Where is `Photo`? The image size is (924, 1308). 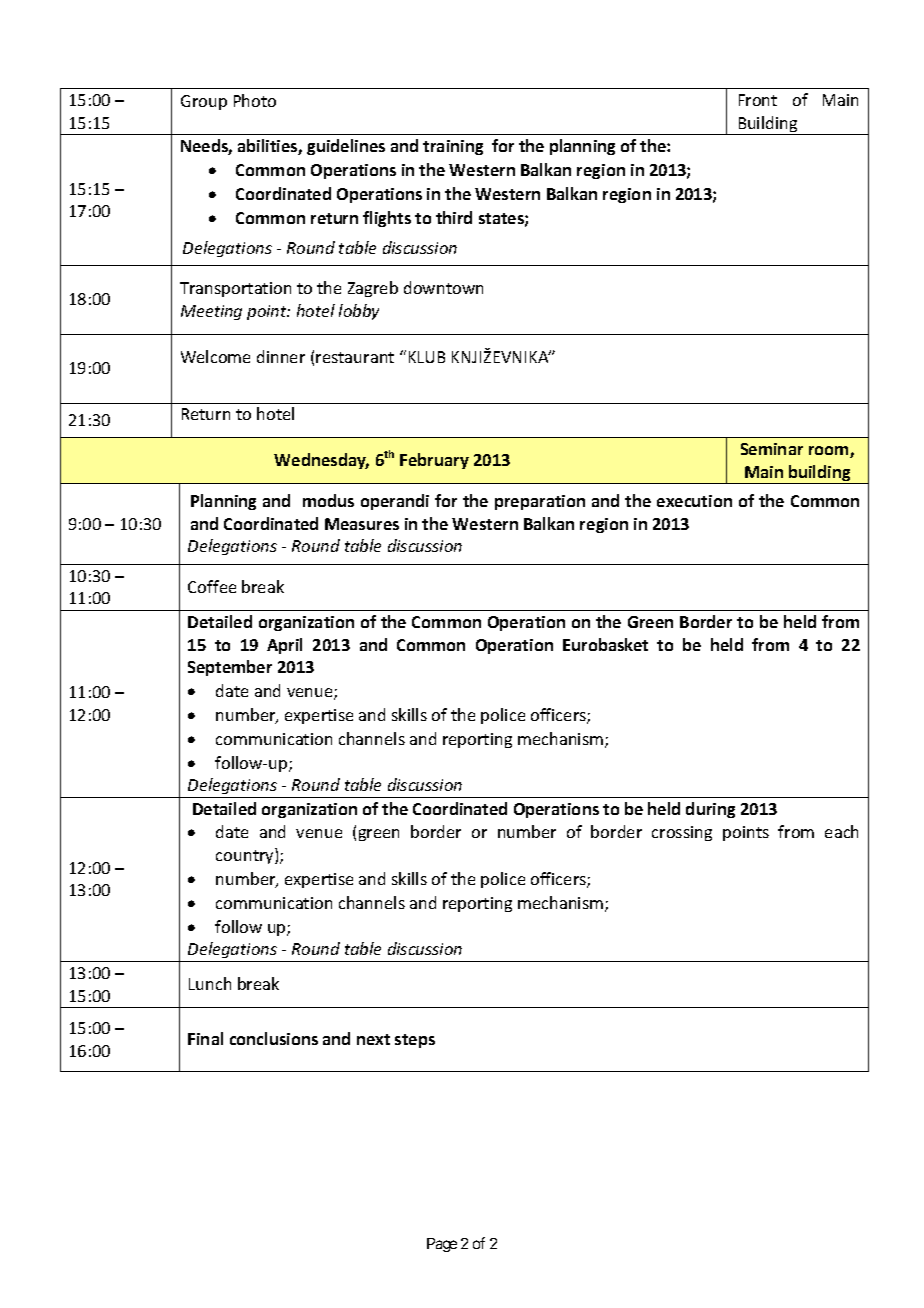 Photo is located at coordinates (255, 100).
